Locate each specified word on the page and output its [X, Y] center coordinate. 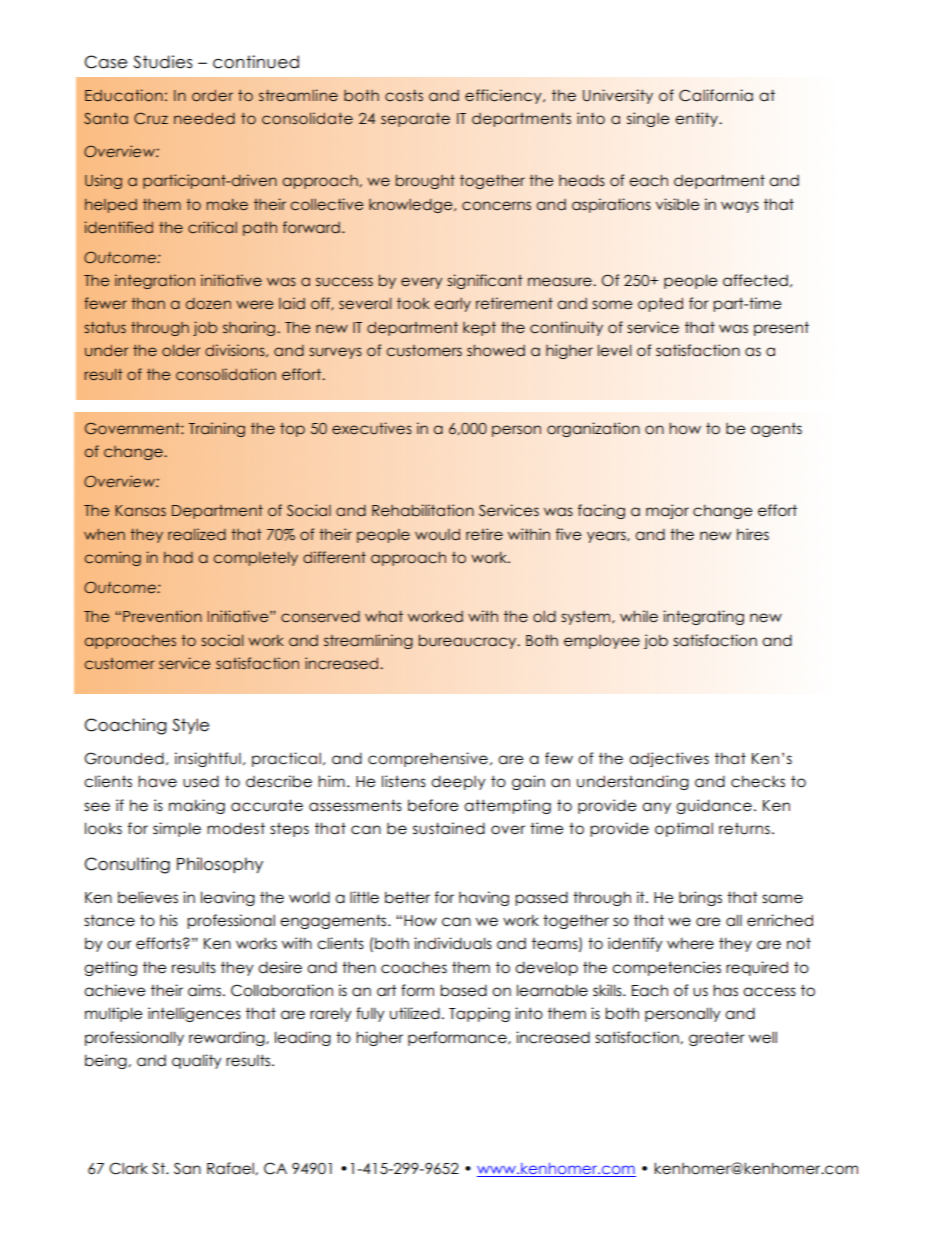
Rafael [231, 1168]
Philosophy [220, 865]
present [781, 328]
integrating [703, 617]
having [484, 898]
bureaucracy [469, 641]
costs [404, 96]
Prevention [162, 616]
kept [479, 328]
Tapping [479, 1014]
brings [700, 898]
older [181, 350]
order [212, 96]
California [716, 95]
